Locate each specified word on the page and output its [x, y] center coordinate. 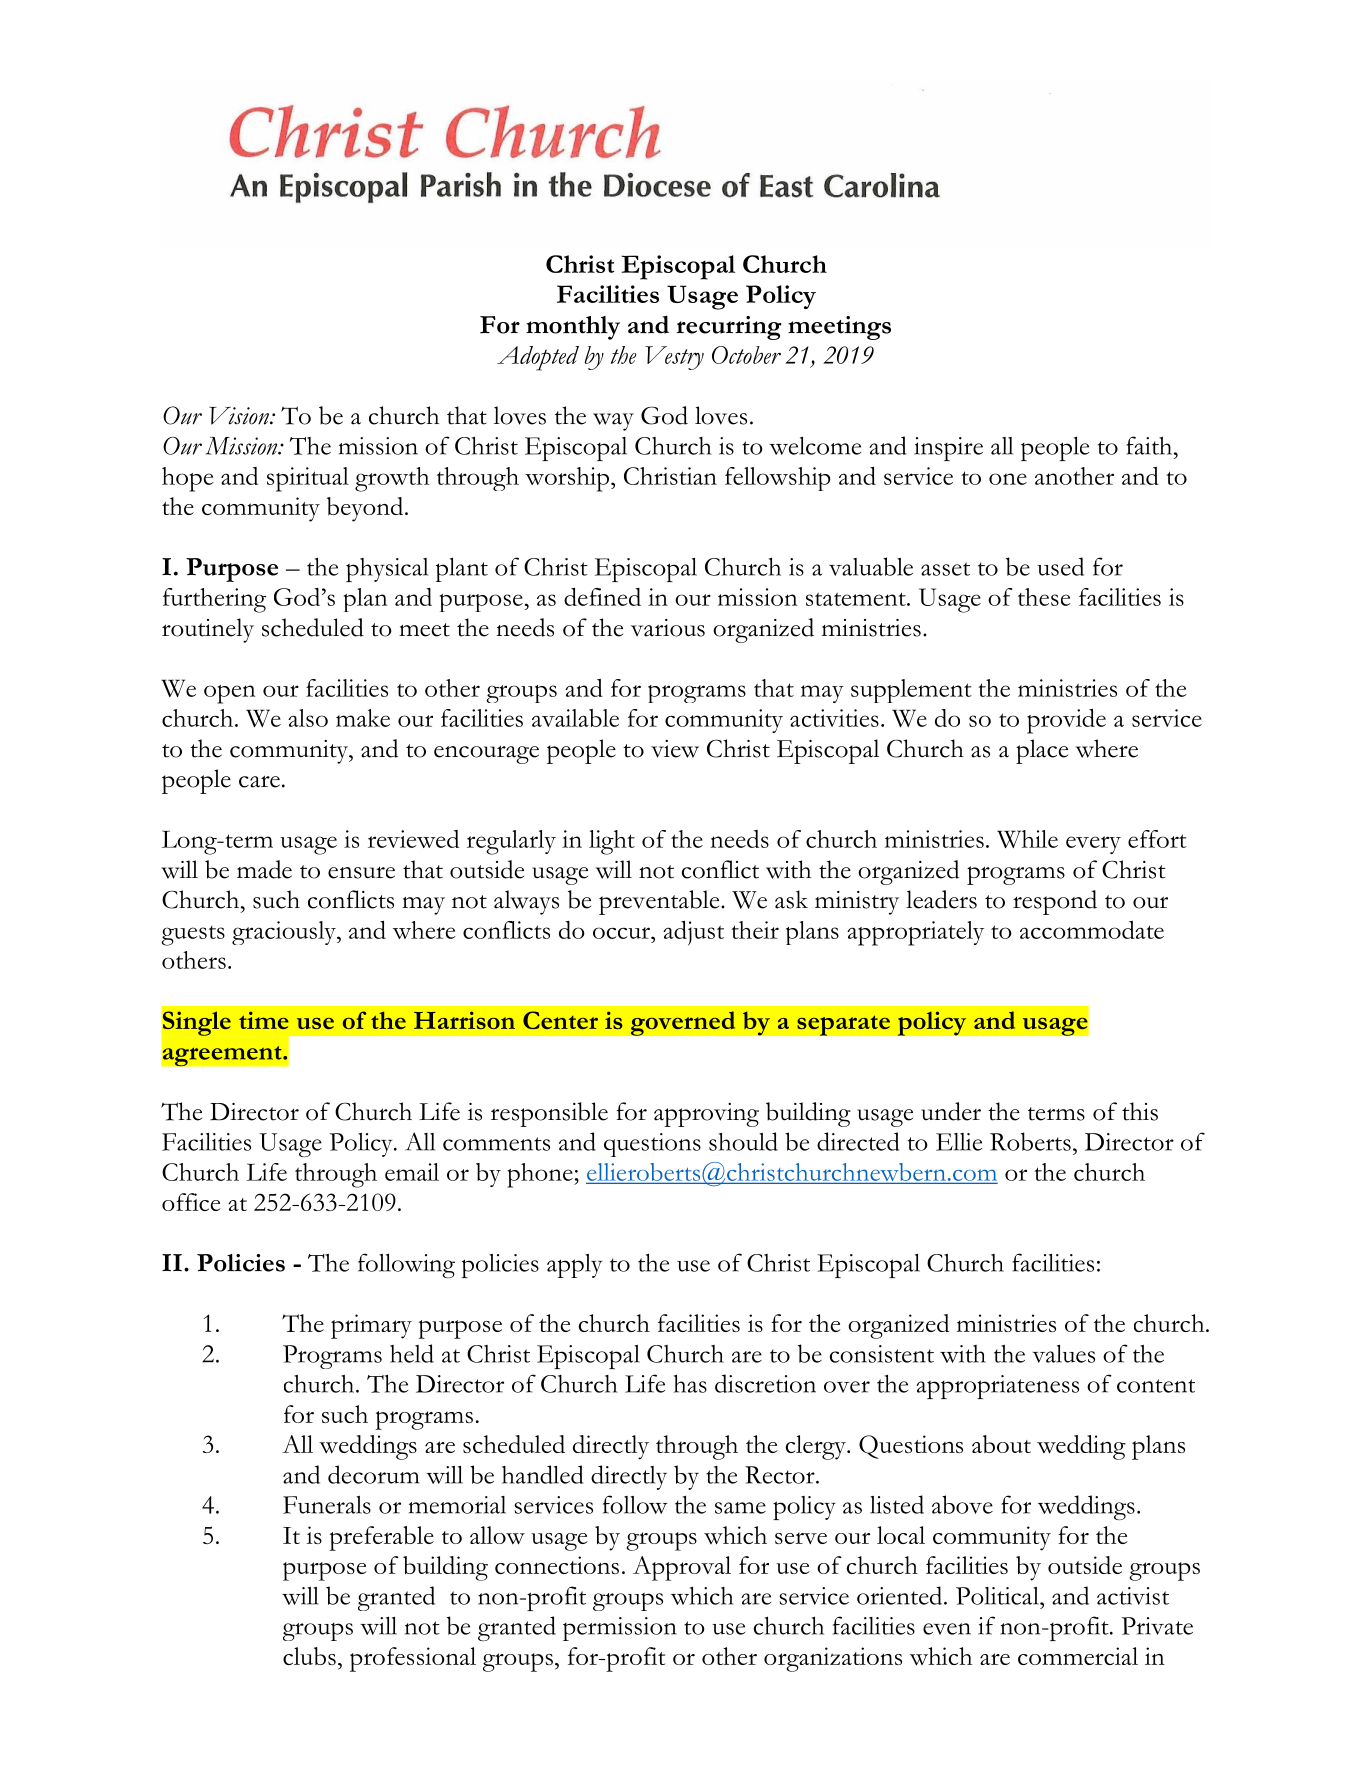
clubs [309, 1656]
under [951, 1111]
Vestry [674, 358]
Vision [240, 416]
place [1042, 751]
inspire [948, 449]
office [191, 1202]
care [259, 781]
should [743, 1141]
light [612, 842]
